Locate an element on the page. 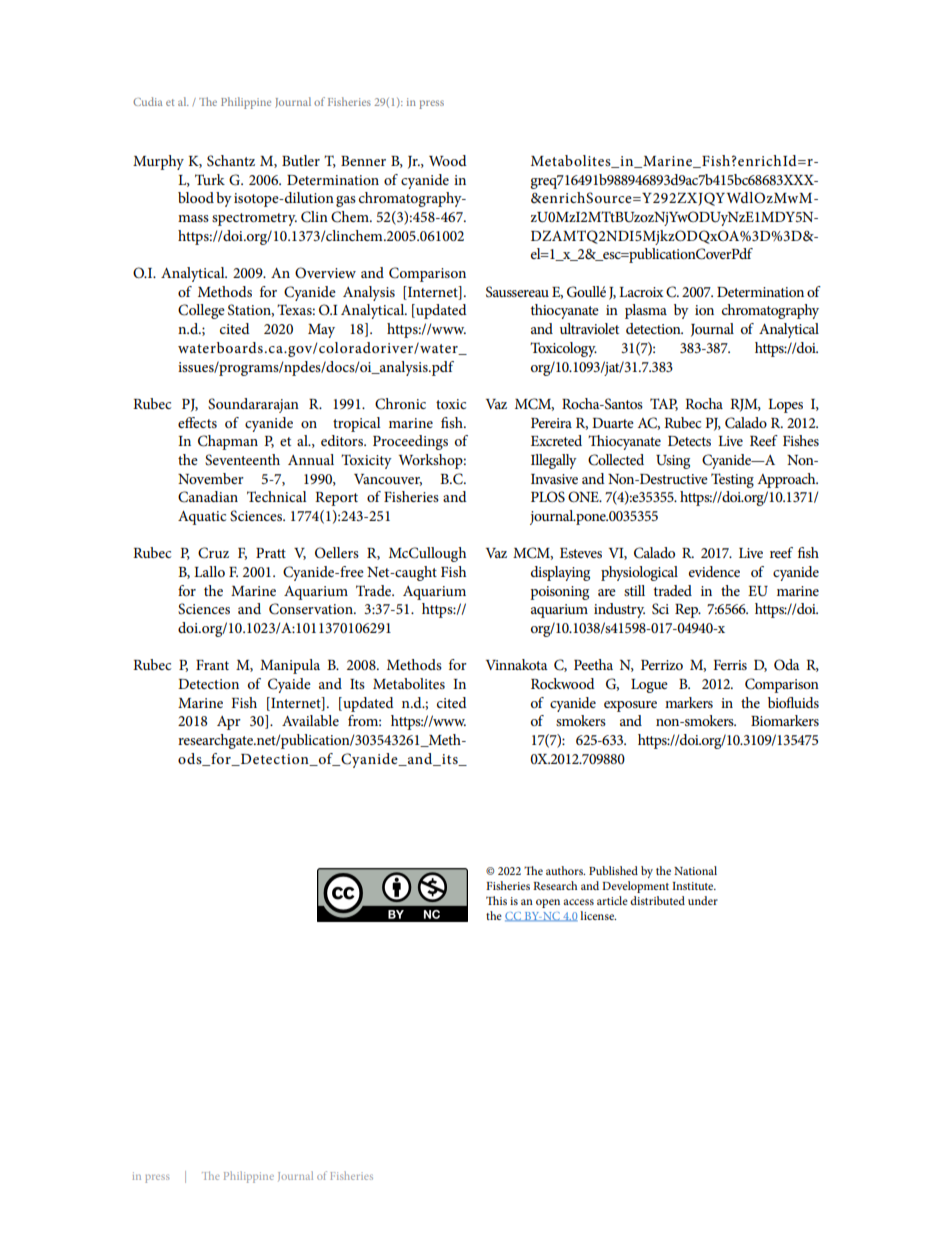  Cruz is located at coordinates (213, 553).
